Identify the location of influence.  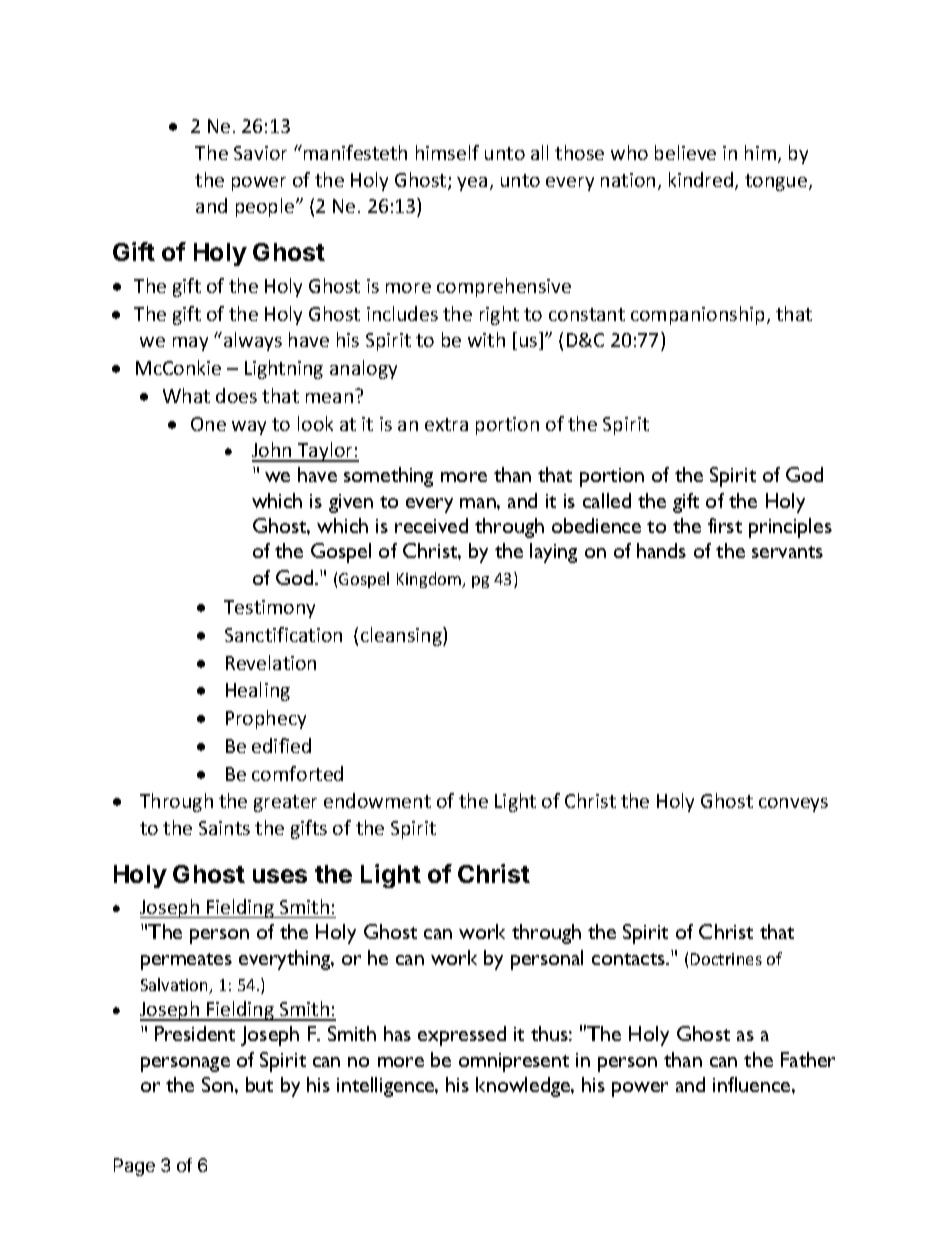
(753, 1084).
